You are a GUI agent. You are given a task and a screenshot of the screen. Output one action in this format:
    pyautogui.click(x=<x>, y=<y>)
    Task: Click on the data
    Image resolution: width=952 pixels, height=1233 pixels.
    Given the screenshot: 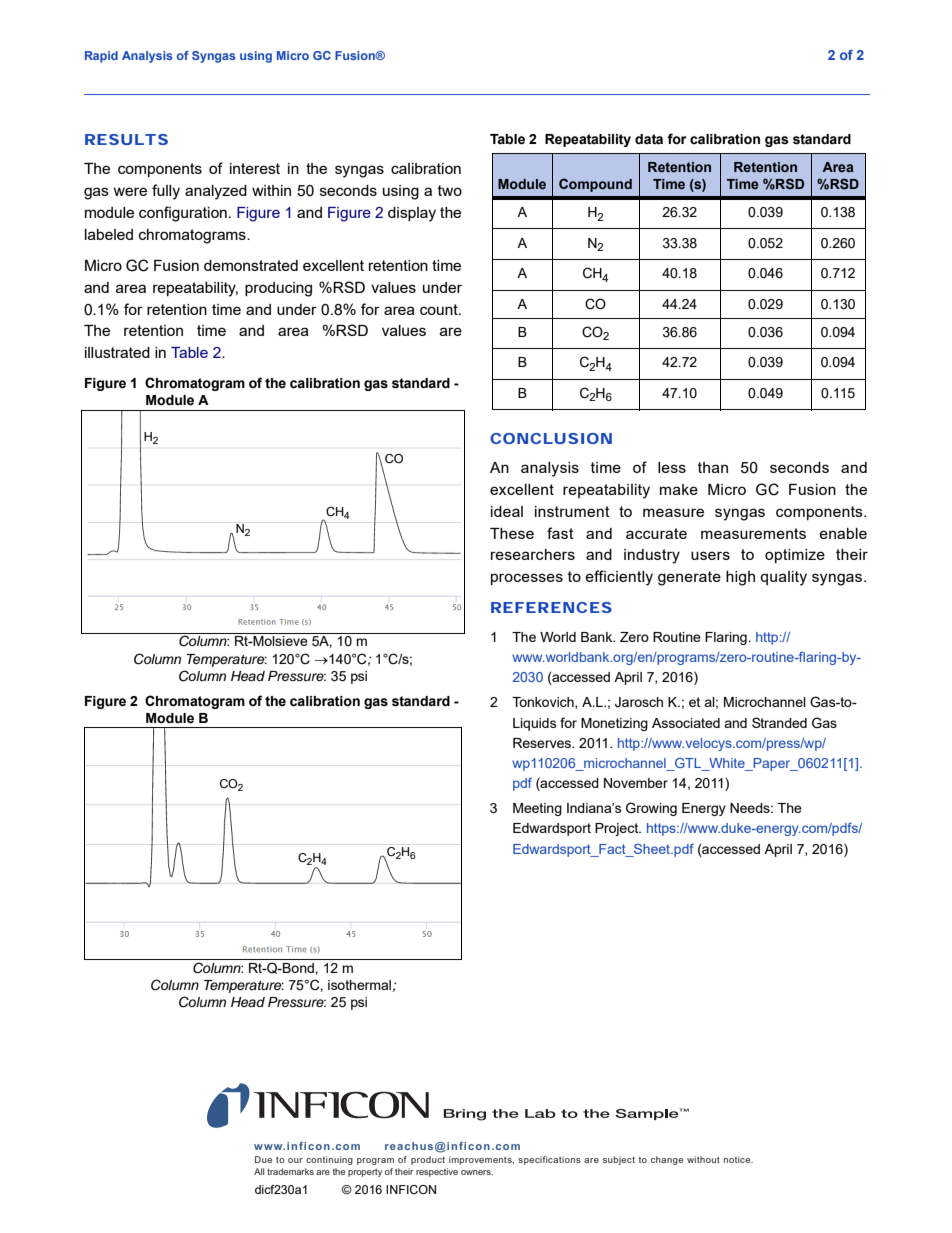 What is the action you would take?
    pyautogui.click(x=649, y=139)
